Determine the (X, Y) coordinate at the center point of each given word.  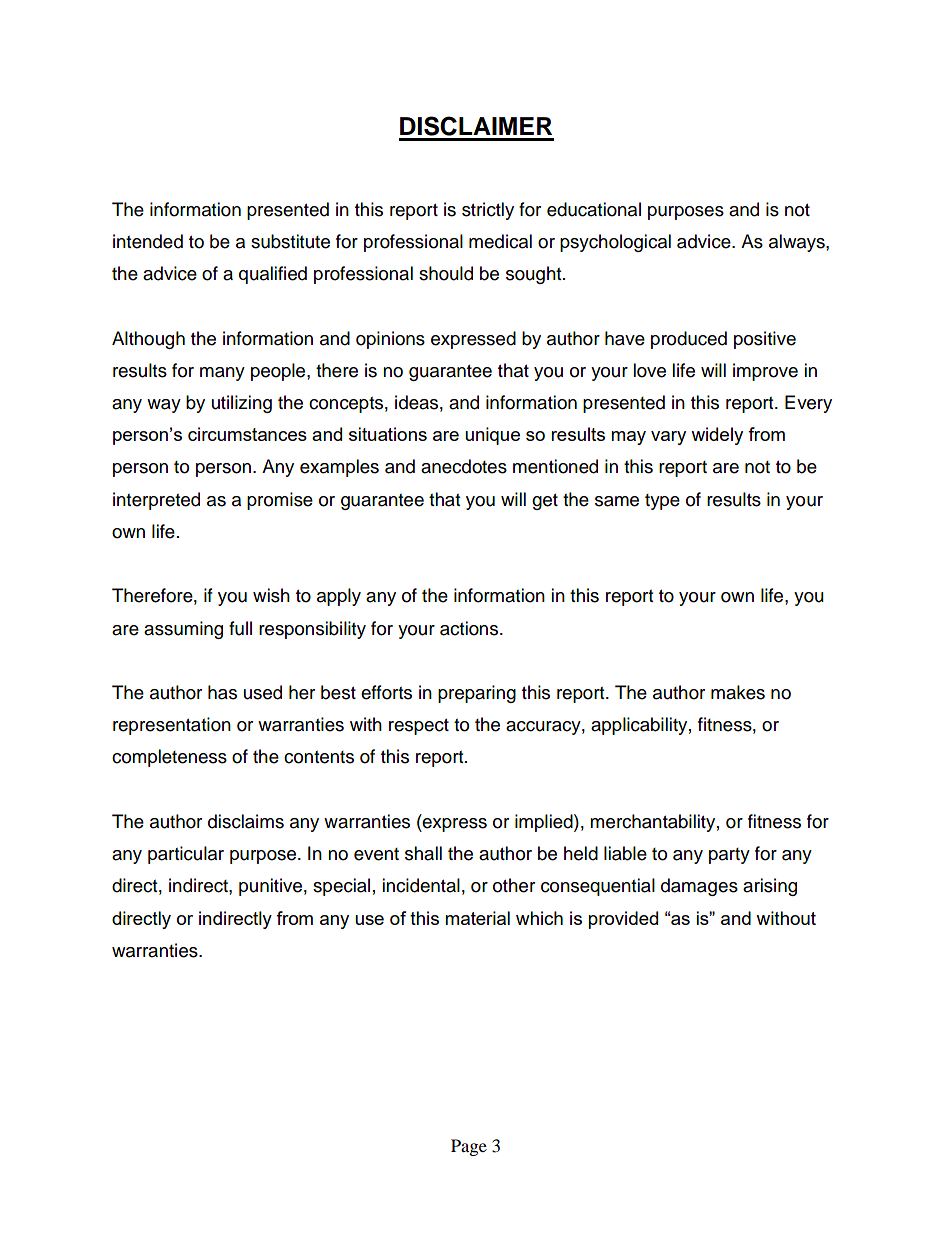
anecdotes (464, 466)
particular (186, 855)
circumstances (247, 434)
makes (738, 692)
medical (500, 241)
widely (717, 436)
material (477, 918)
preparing (477, 694)
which (539, 918)
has (222, 692)
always (798, 243)
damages (699, 887)
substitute (290, 241)
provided (623, 920)
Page (469, 1147)
